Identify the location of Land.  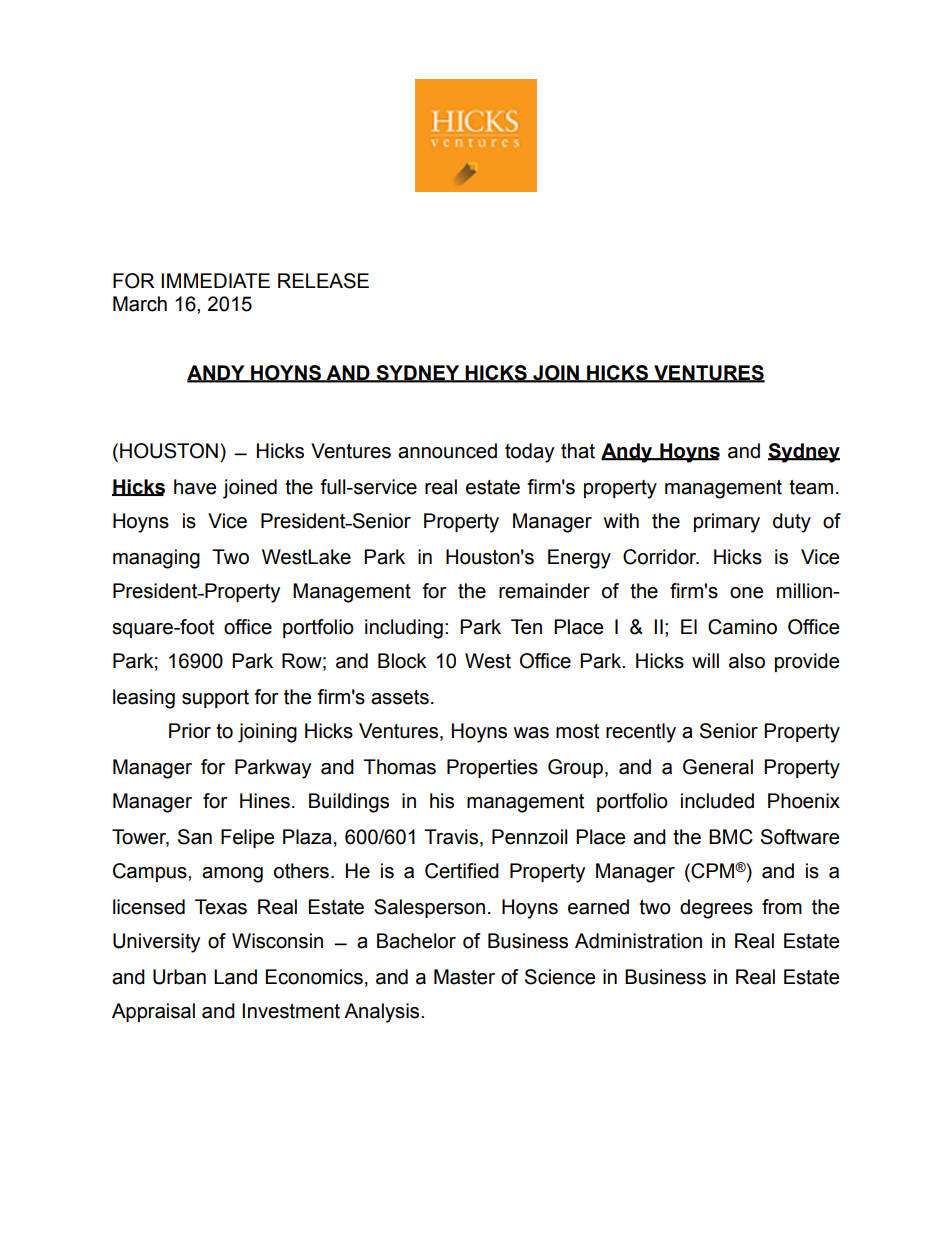
(235, 977).
